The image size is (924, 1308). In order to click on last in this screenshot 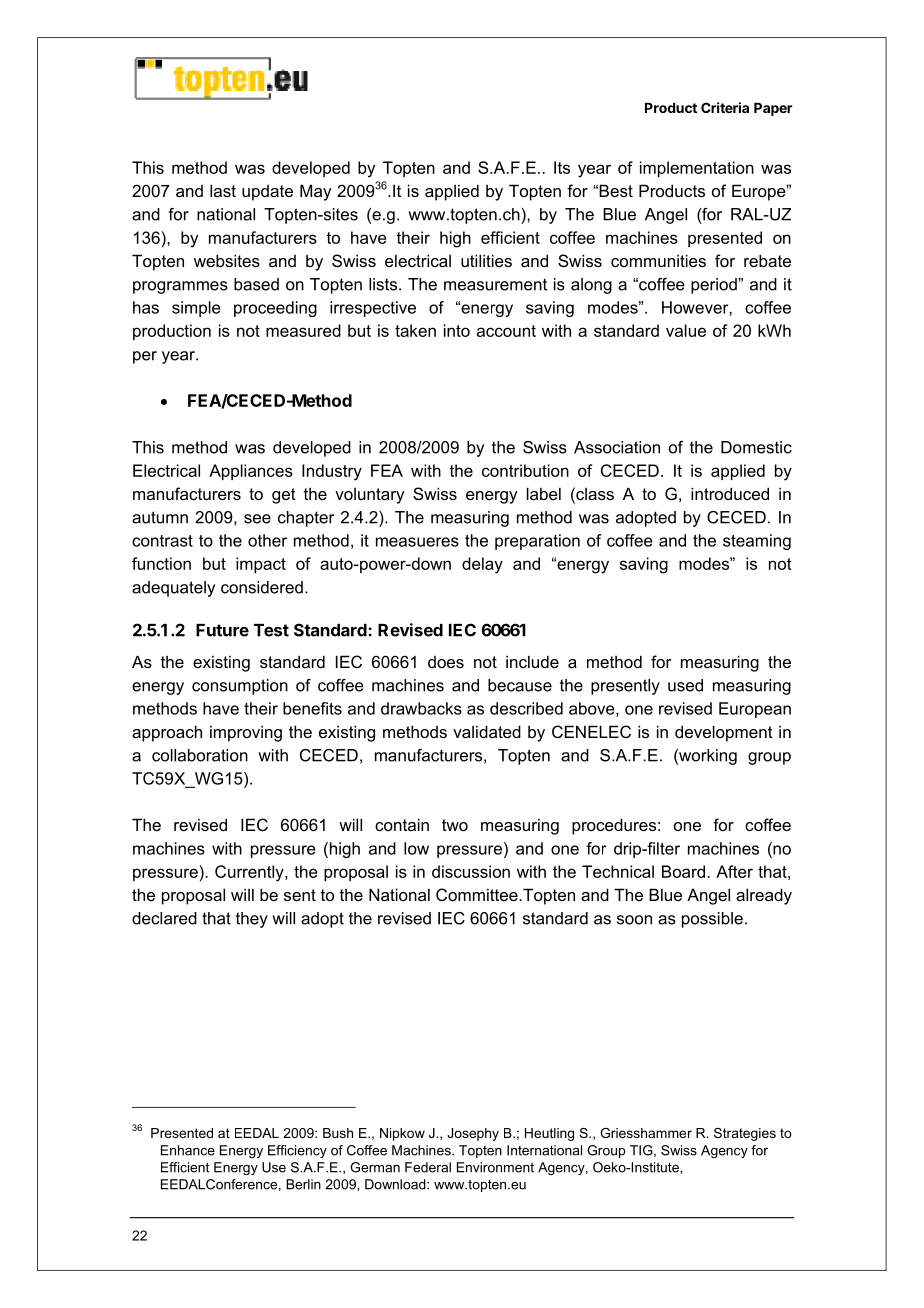, I will do `click(223, 190)`.
